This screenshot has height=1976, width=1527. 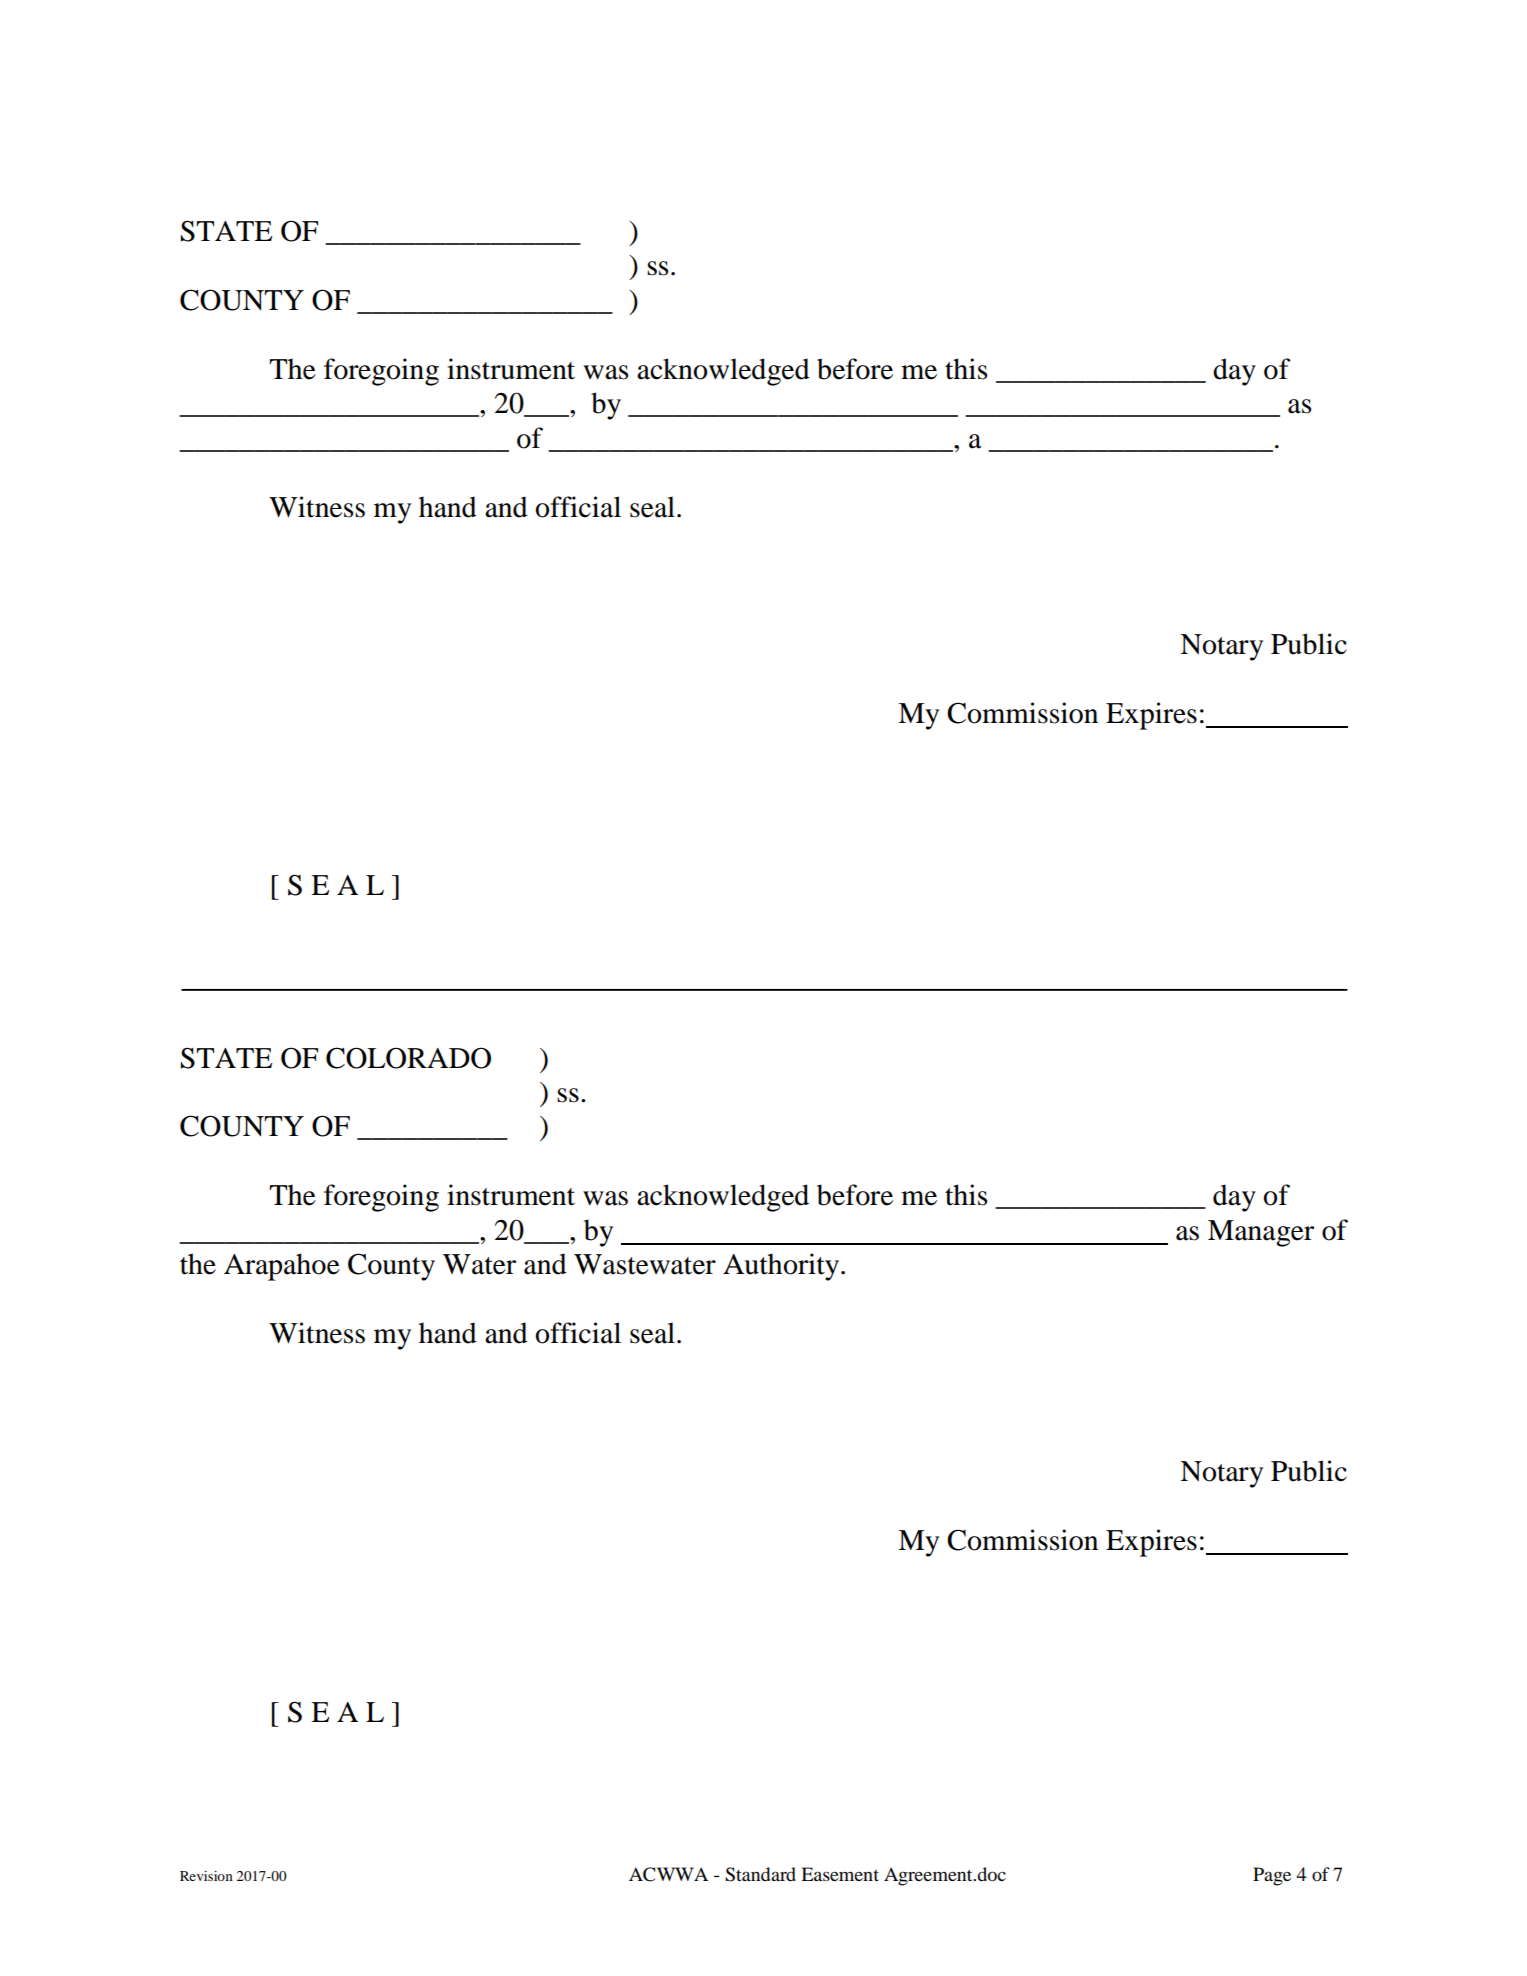 I want to click on Page, so click(x=1272, y=1876).
